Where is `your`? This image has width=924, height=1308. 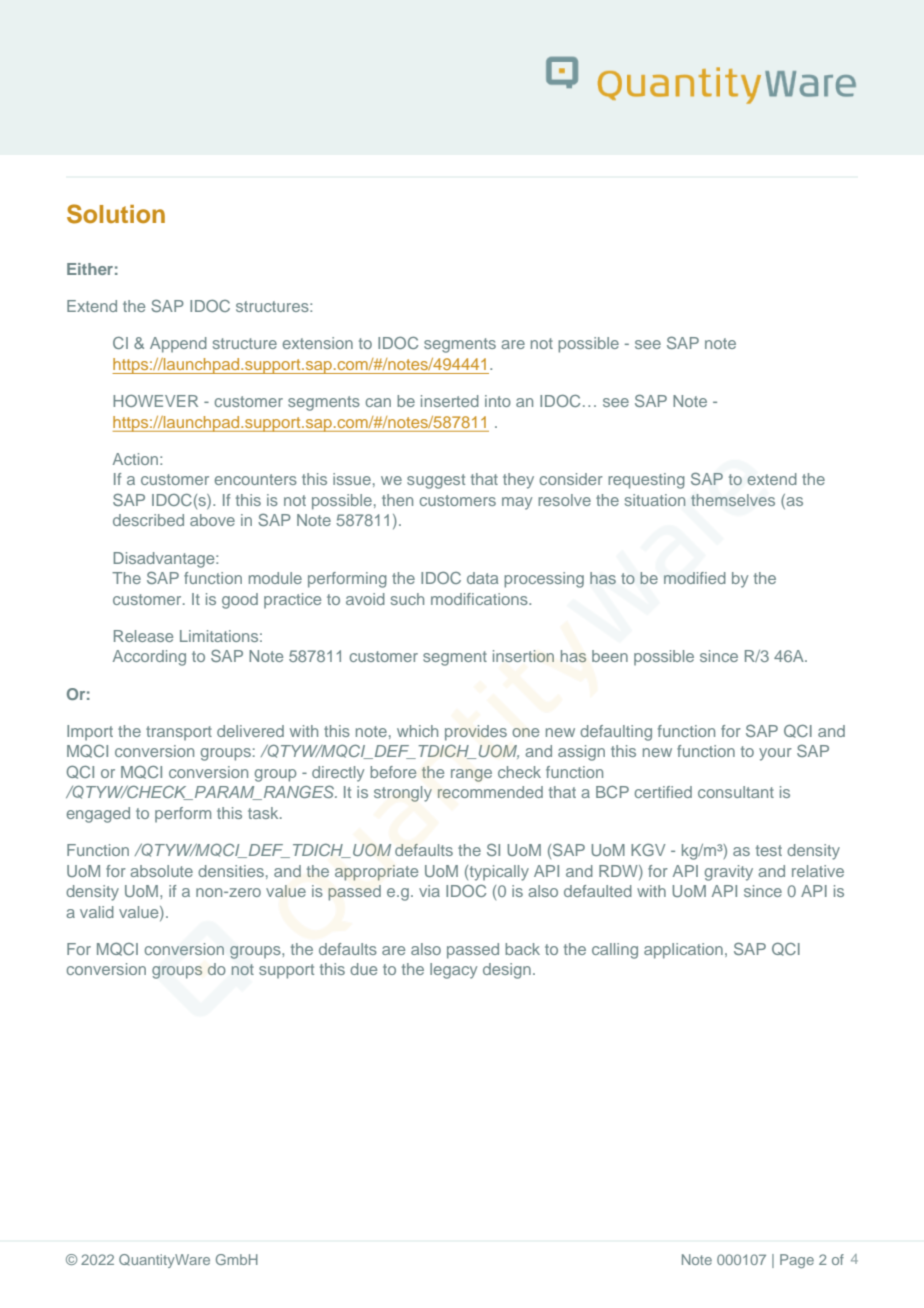 your is located at coordinates (775, 754).
